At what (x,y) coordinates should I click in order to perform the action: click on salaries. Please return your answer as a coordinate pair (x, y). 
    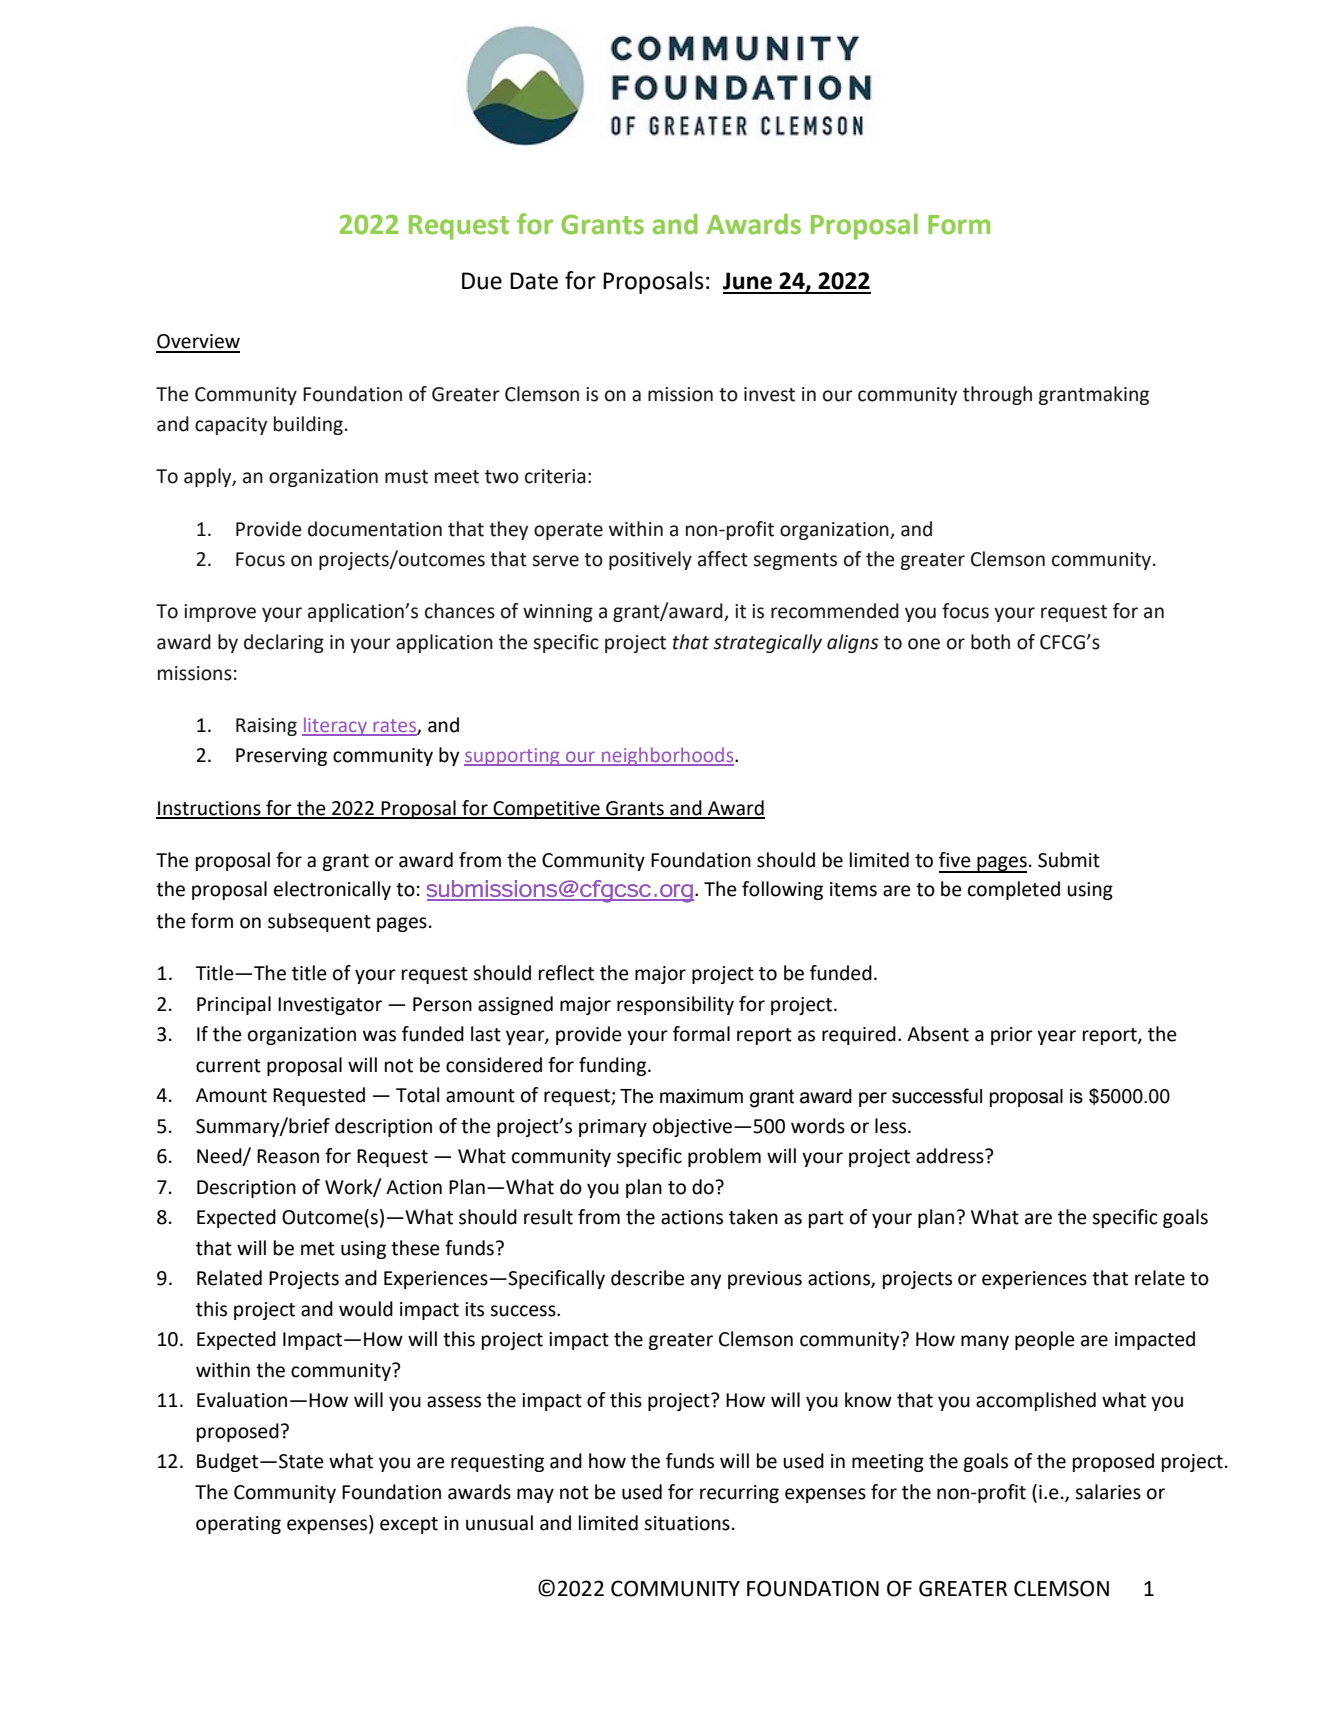
    Looking at the image, I should click on (1108, 1492).
